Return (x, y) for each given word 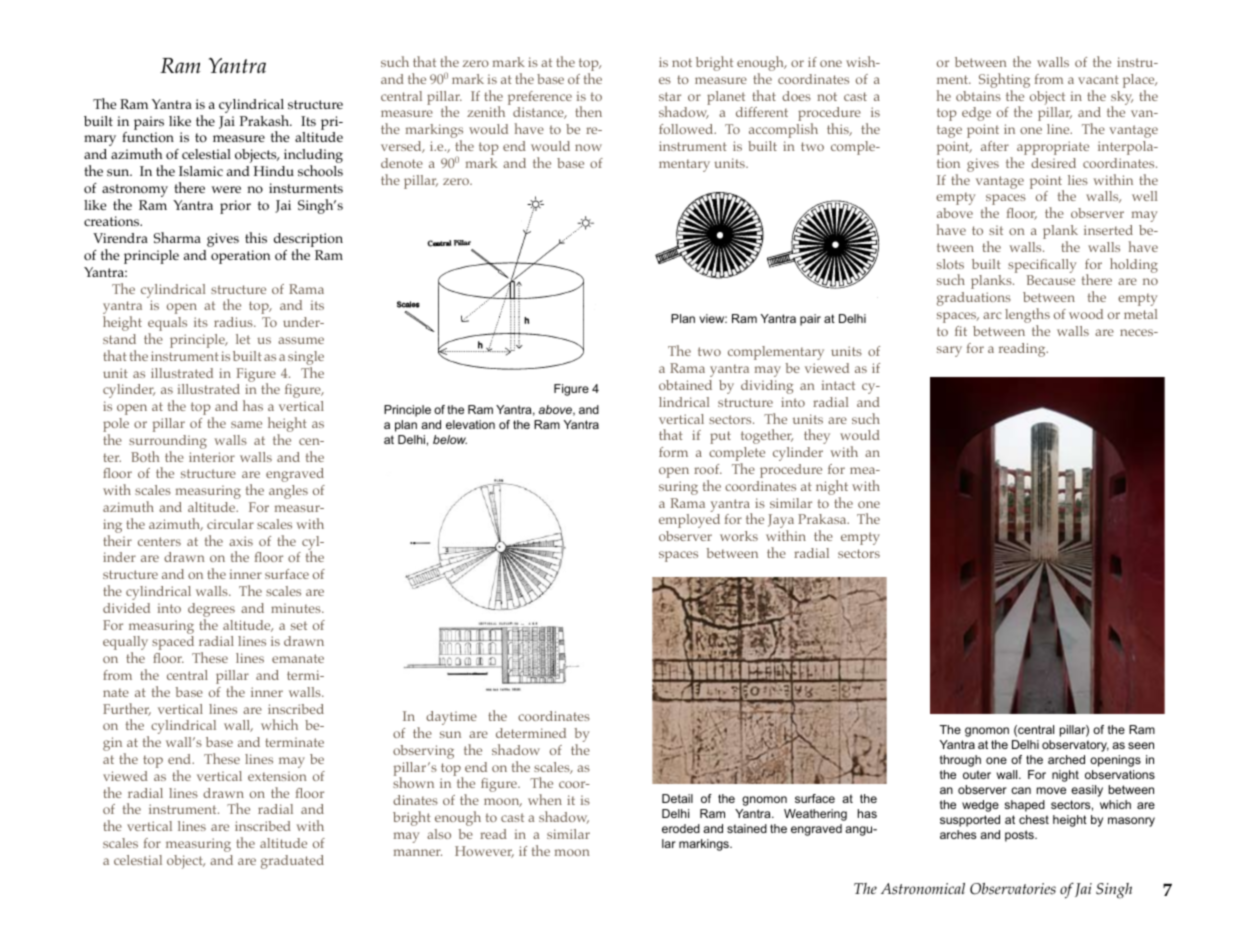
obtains (978, 96)
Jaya (781, 522)
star (670, 96)
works (739, 536)
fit (961, 331)
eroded (681, 828)
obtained (685, 385)
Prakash (266, 120)
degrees (211, 611)
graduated (292, 862)
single (306, 359)
